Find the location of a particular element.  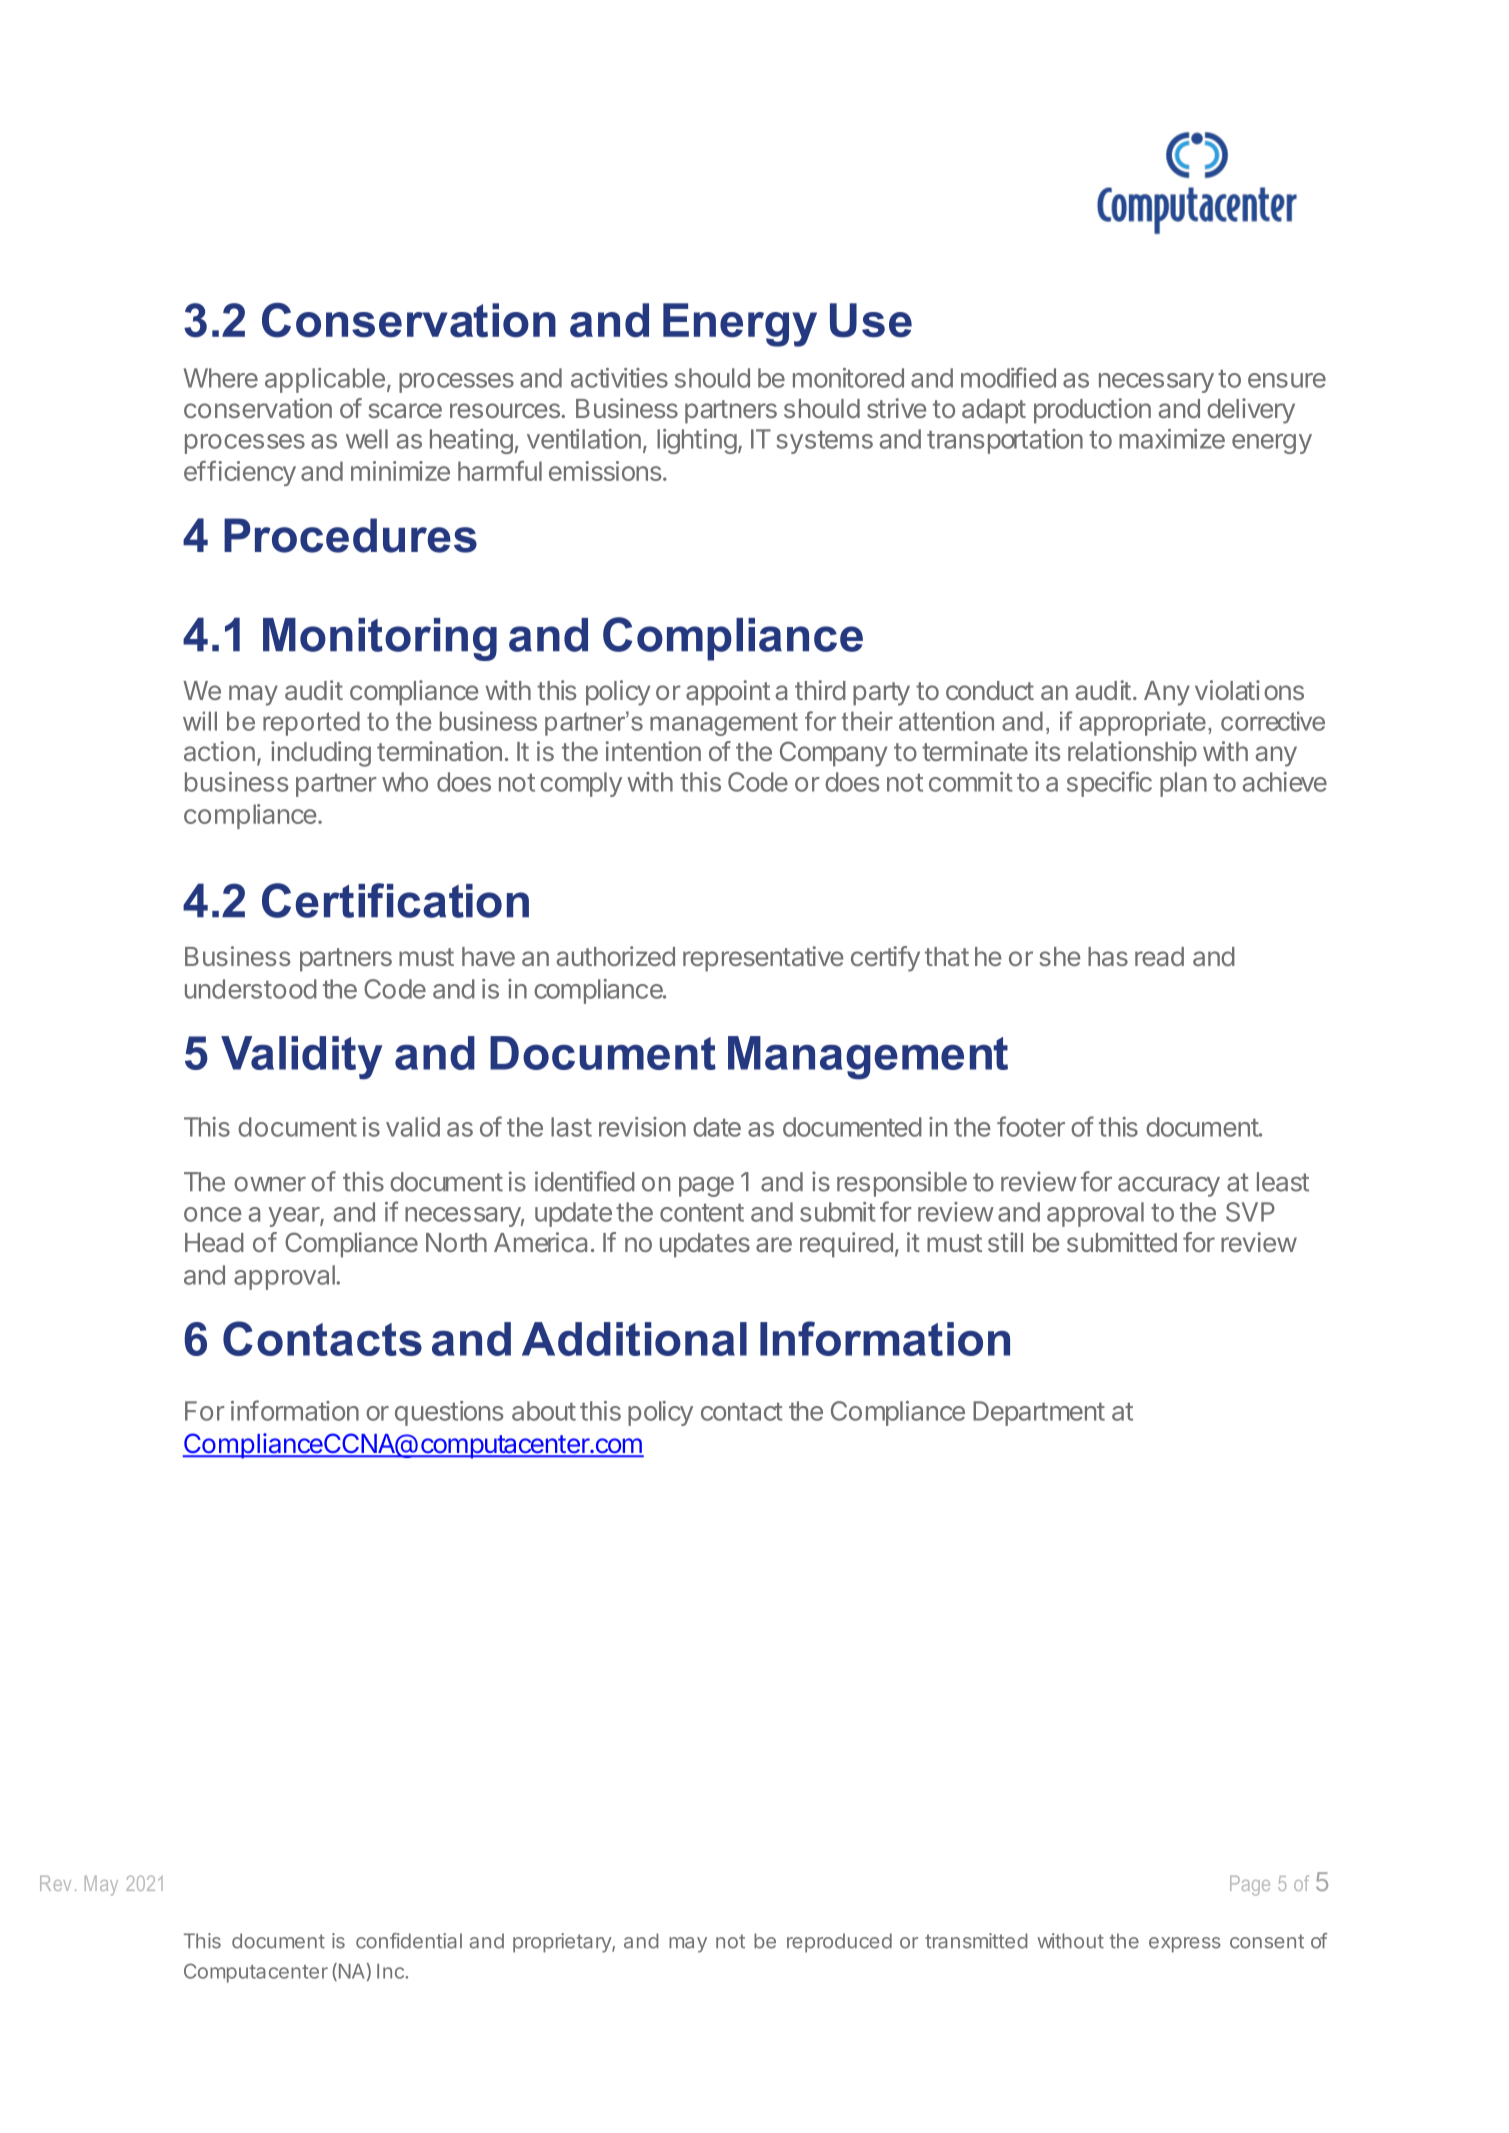

relationship is located at coordinates (1132, 754).
